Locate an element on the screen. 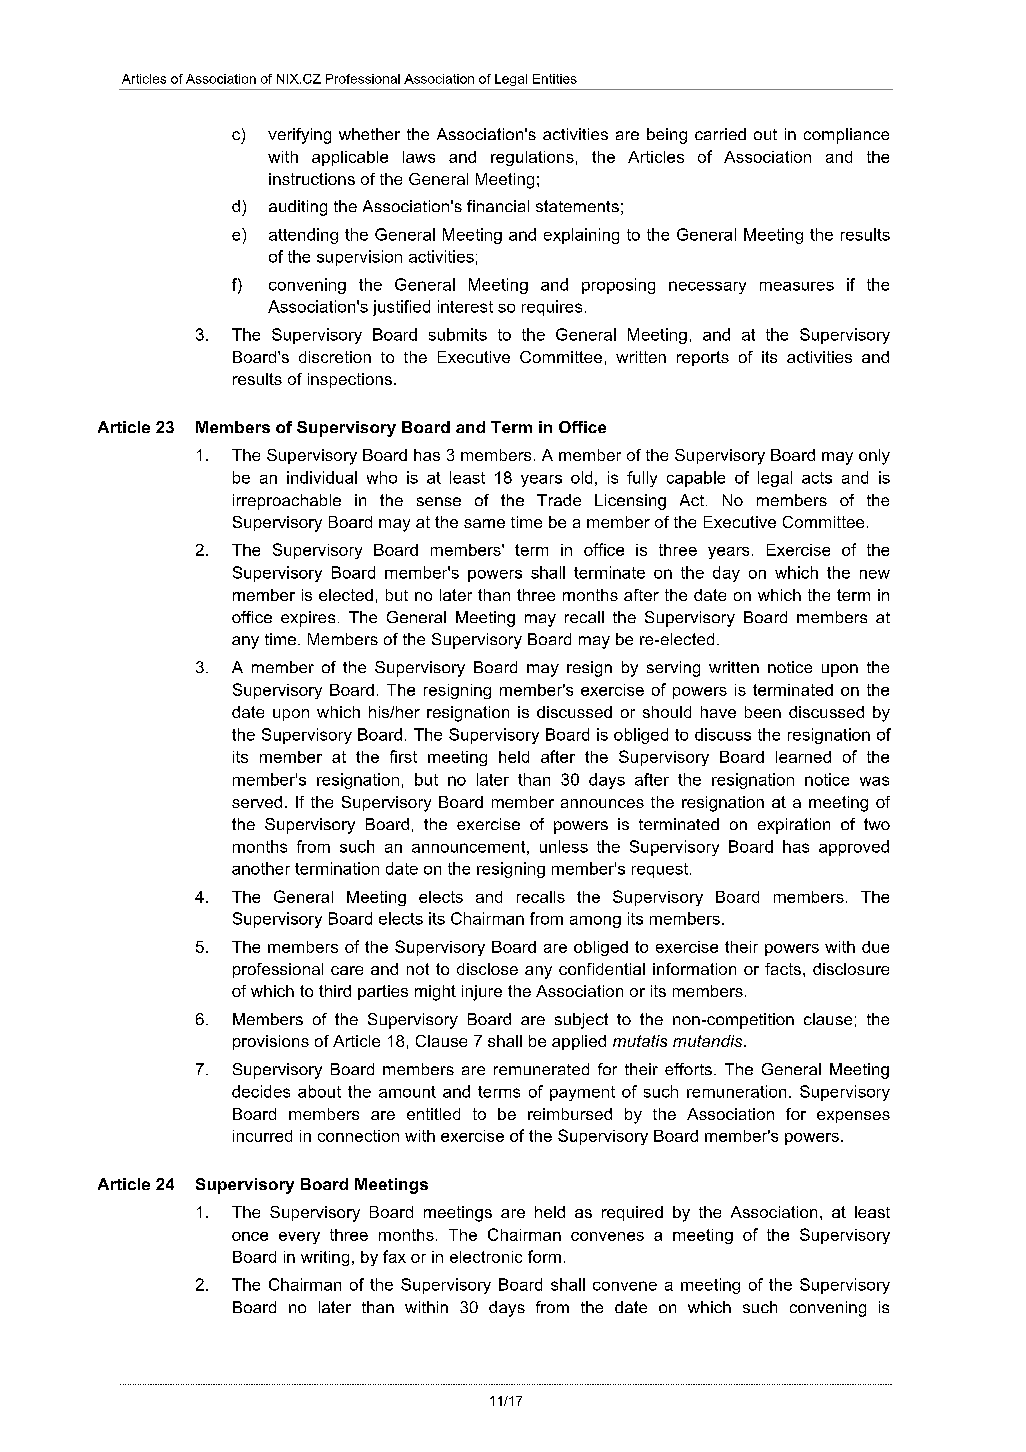 This screenshot has height=1452, width=1026. every is located at coordinates (299, 1238).
